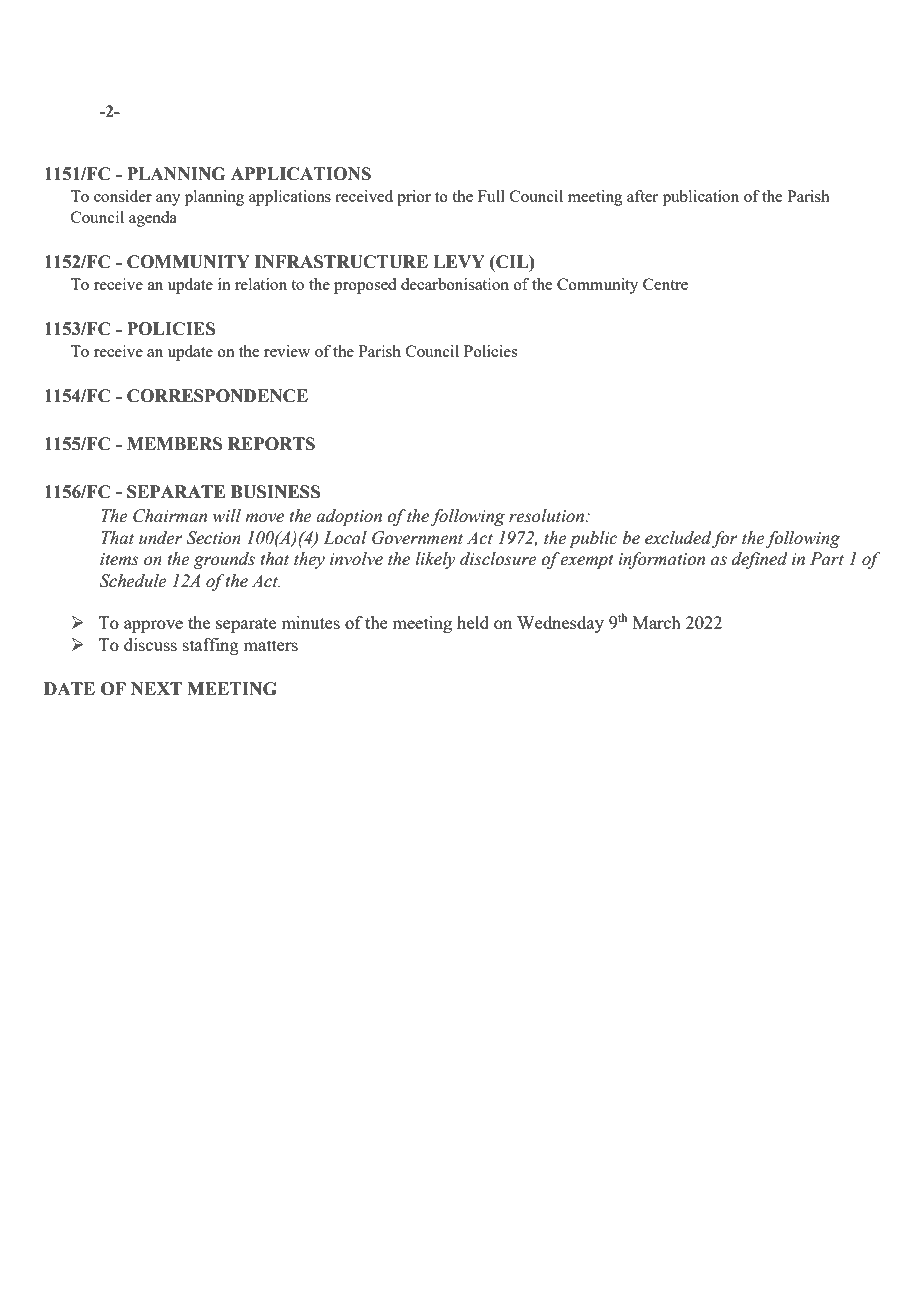  I want to click on NEXT, so click(156, 688).
